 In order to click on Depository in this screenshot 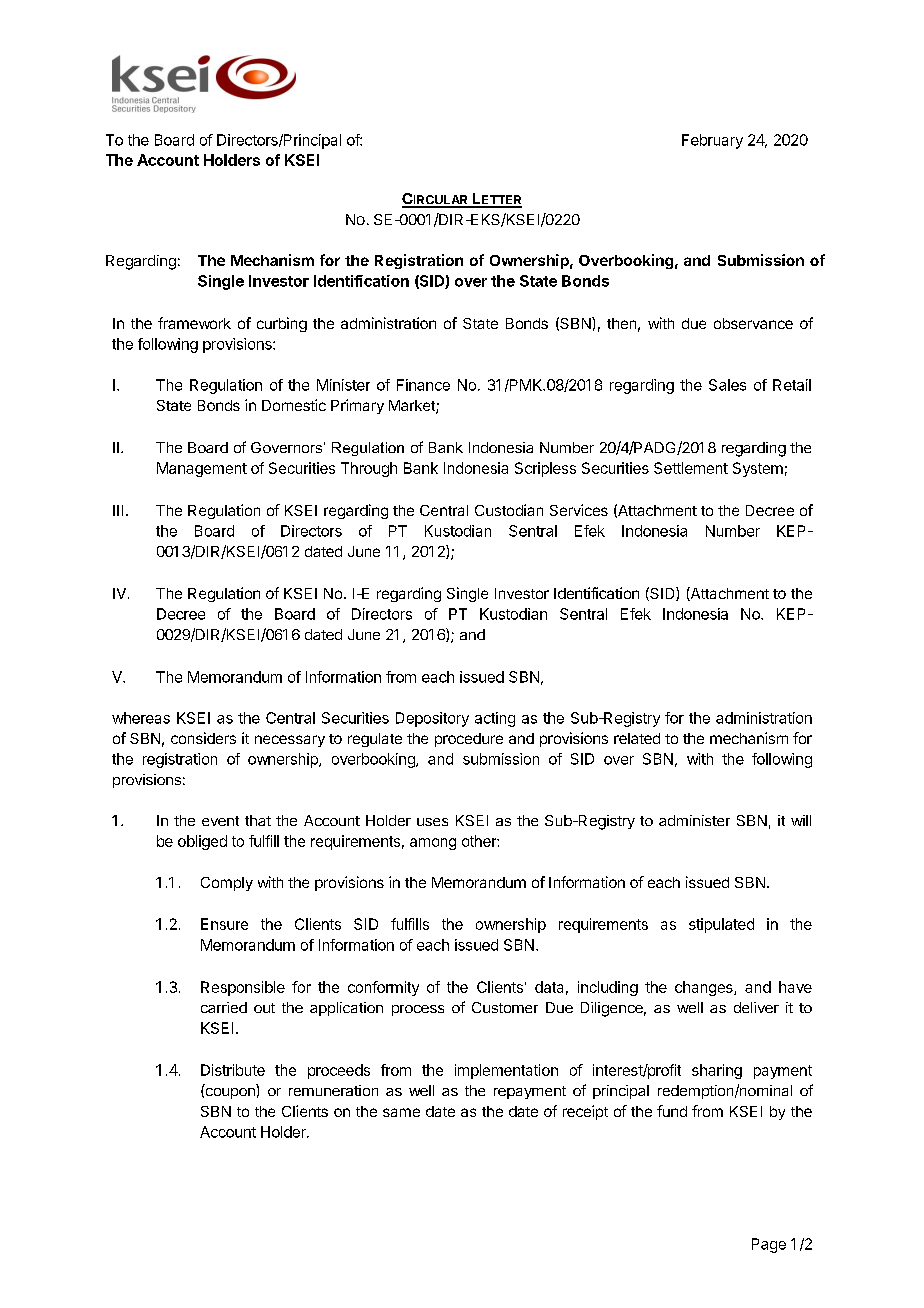, I will do `click(432, 719)`.
